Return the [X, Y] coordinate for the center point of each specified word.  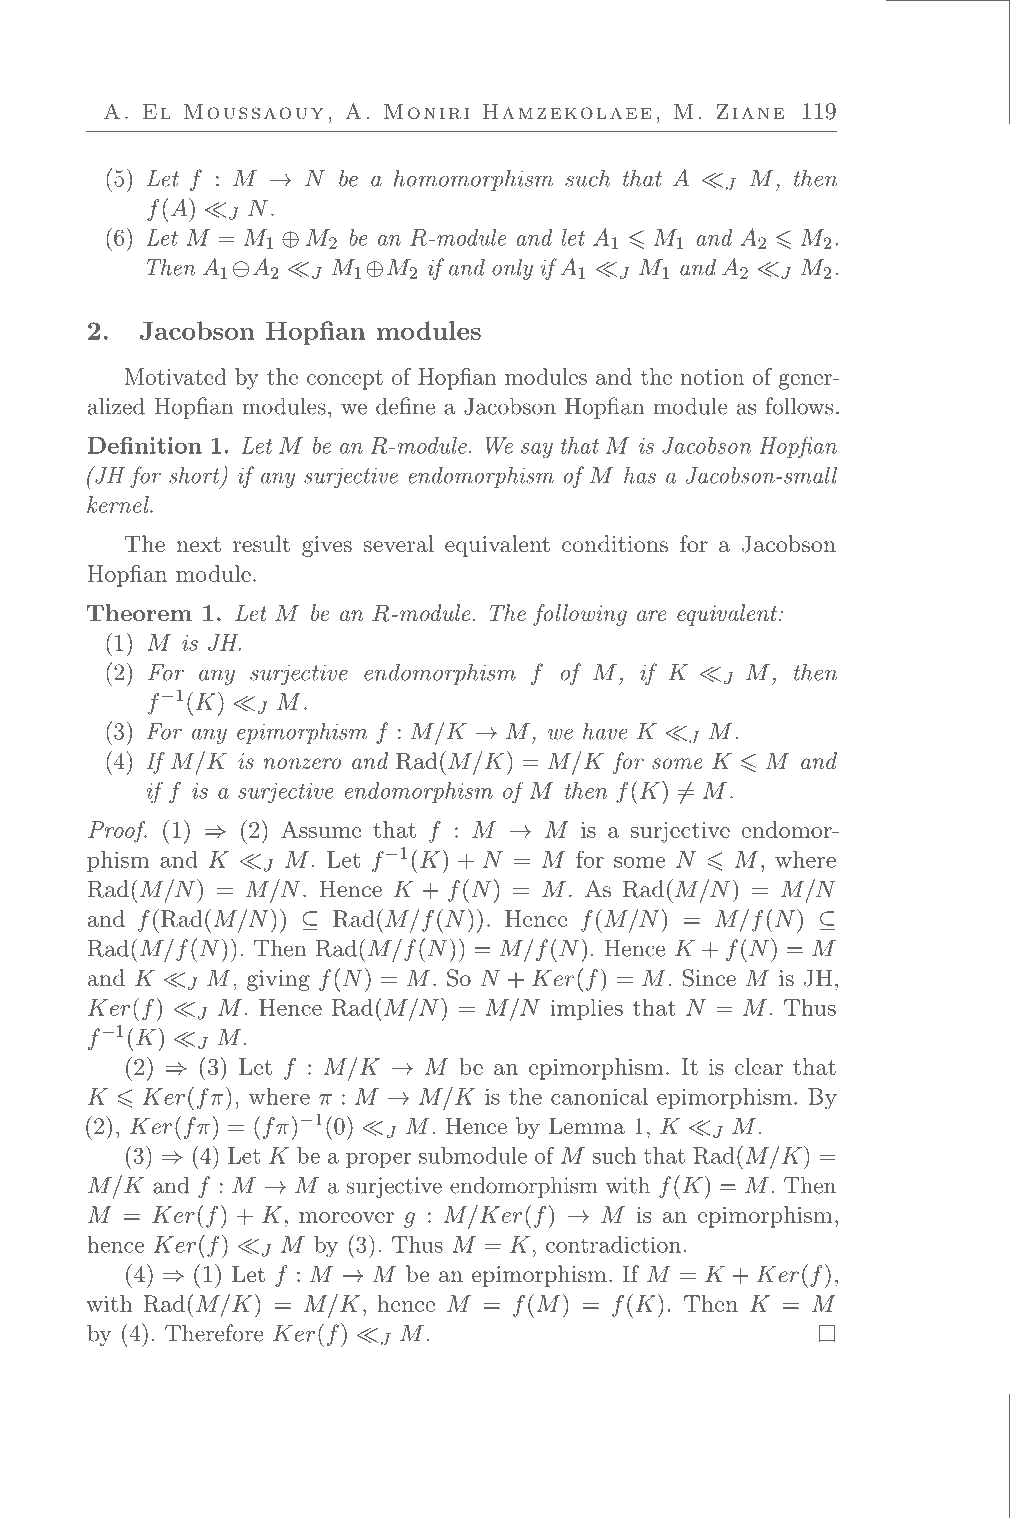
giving [278, 980]
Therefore [214, 1333]
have [605, 731]
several [399, 543]
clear [759, 1066]
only [512, 269]
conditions [615, 543]
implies [586, 1009]
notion [712, 377]
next [199, 544]
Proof [117, 832]
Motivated [175, 376]
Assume [321, 829]
